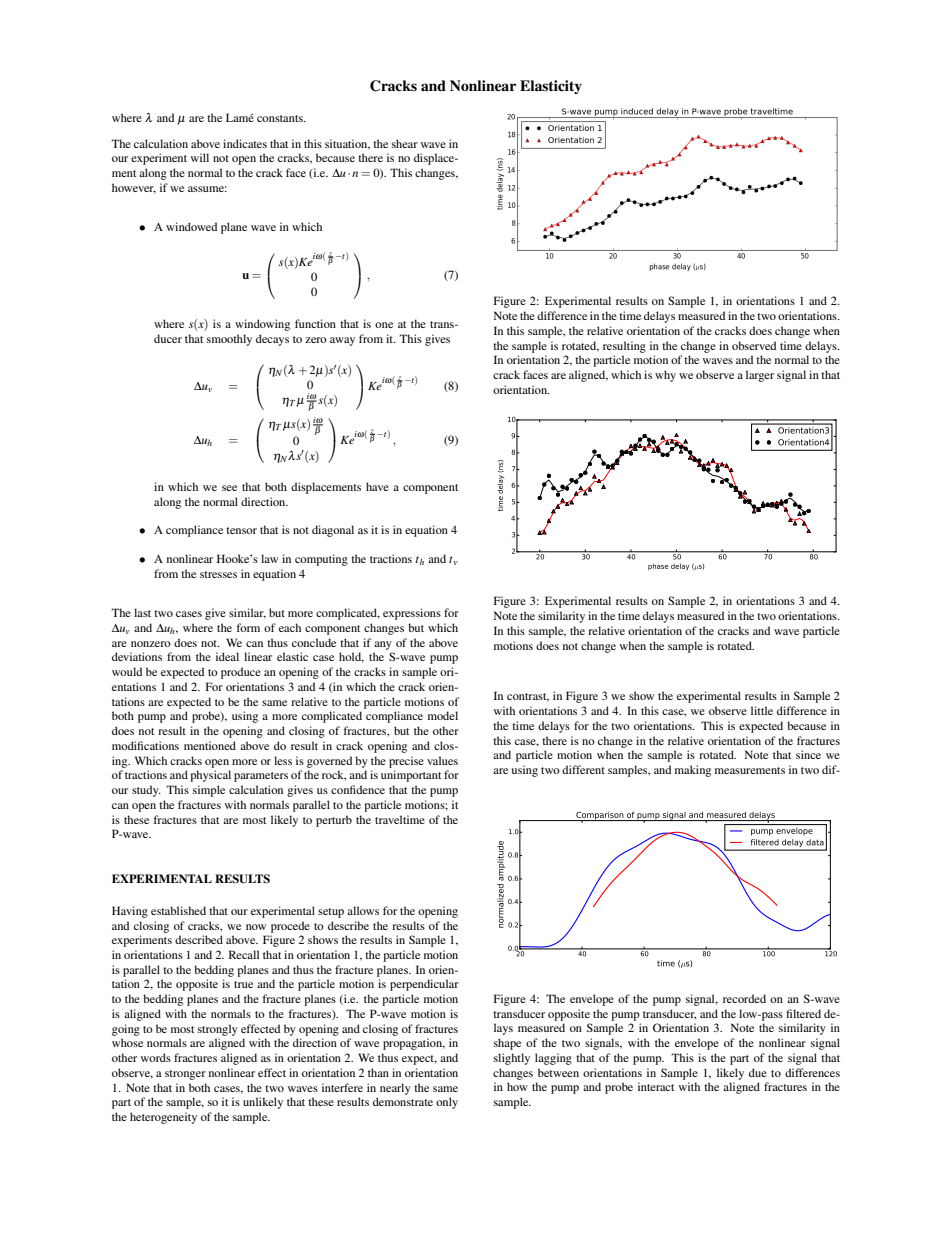 This page has height=1233, width=952. What do you see at coordinates (185, 1075) in the page?
I see `stronger` at bounding box center [185, 1075].
